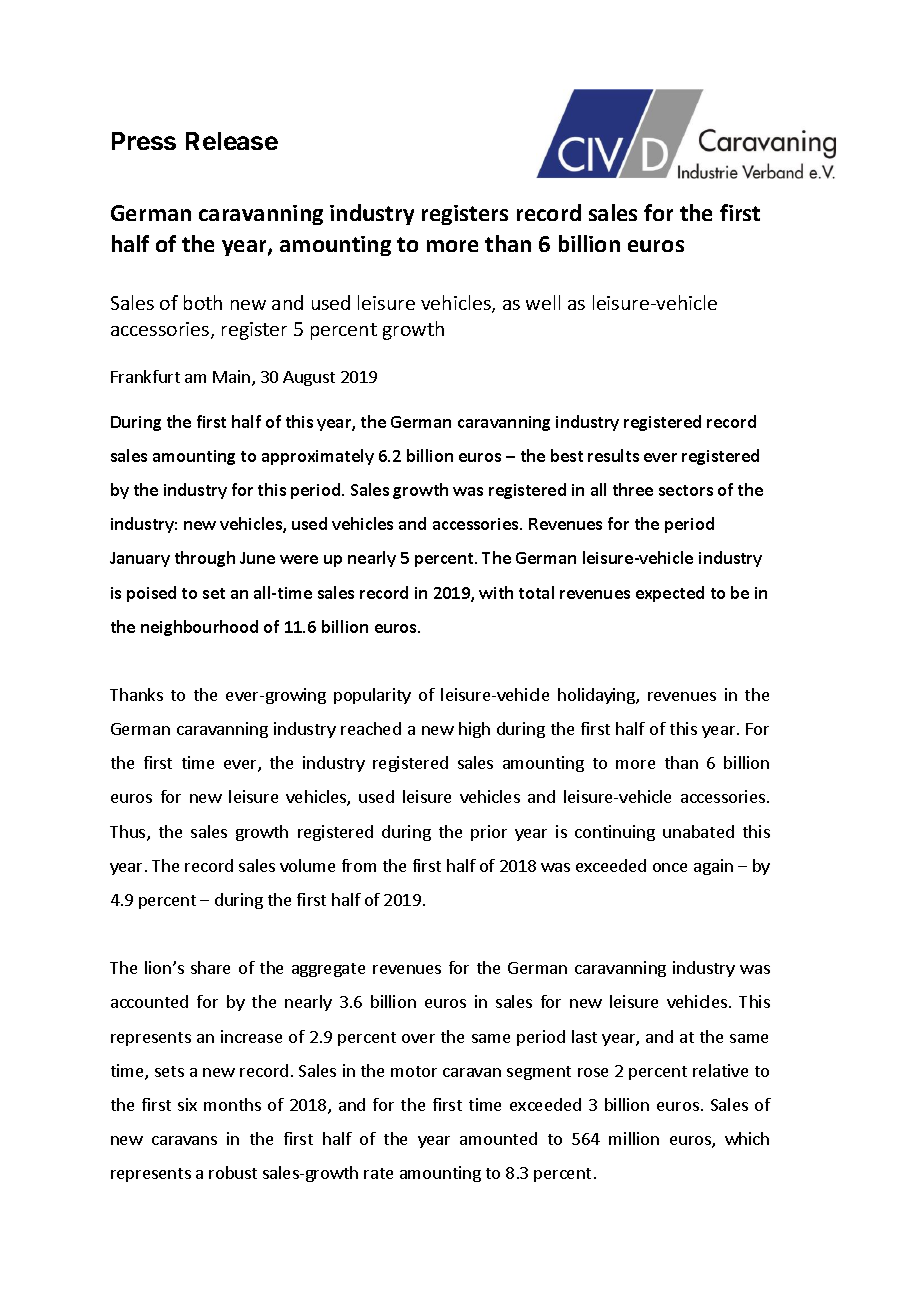  I want to click on unabated, so click(698, 831).
